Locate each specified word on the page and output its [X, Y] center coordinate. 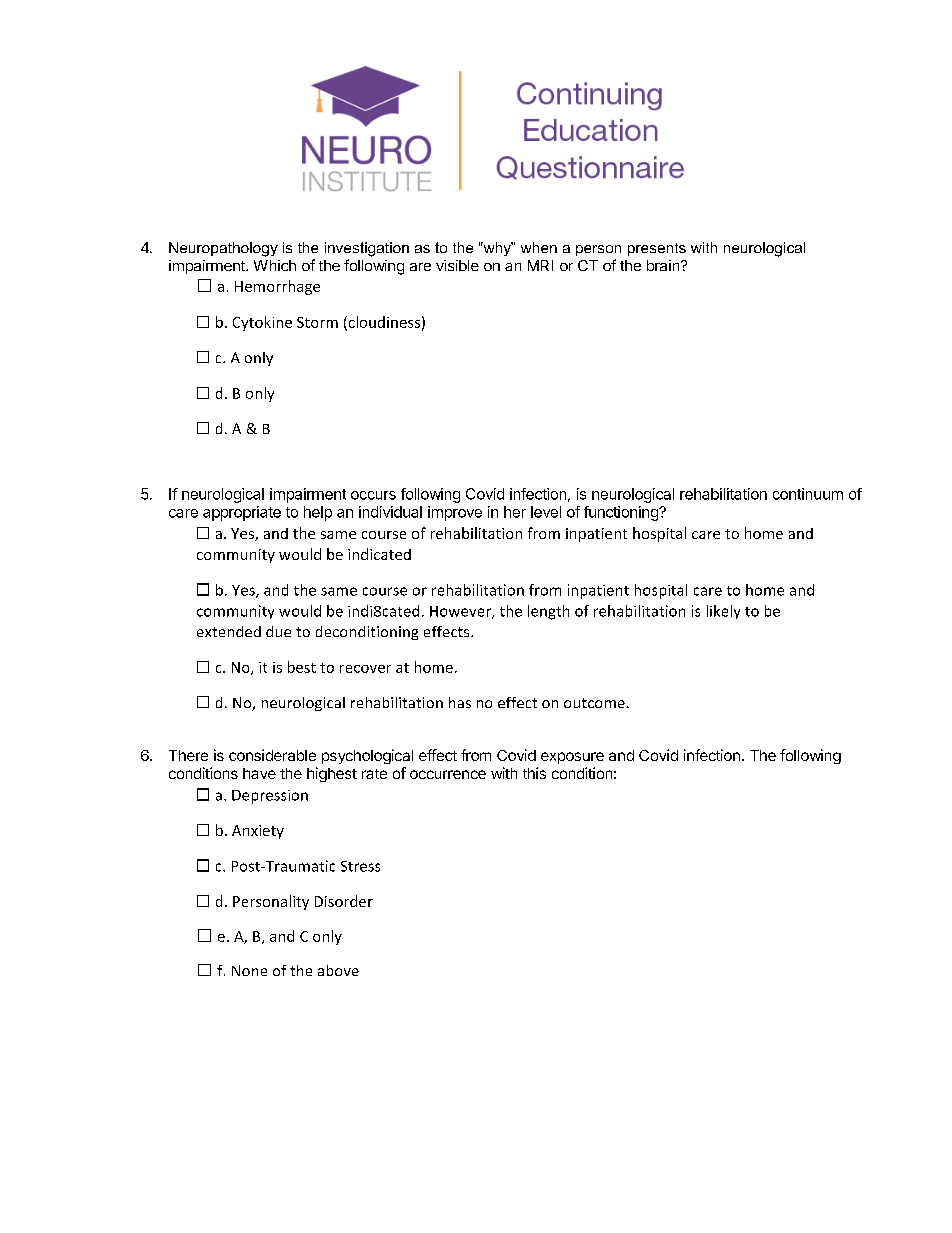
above [338, 970]
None [249, 970]
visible [457, 265]
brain [664, 265]
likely [723, 612]
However [462, 612]
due [278, 631]
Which [275, 265]
